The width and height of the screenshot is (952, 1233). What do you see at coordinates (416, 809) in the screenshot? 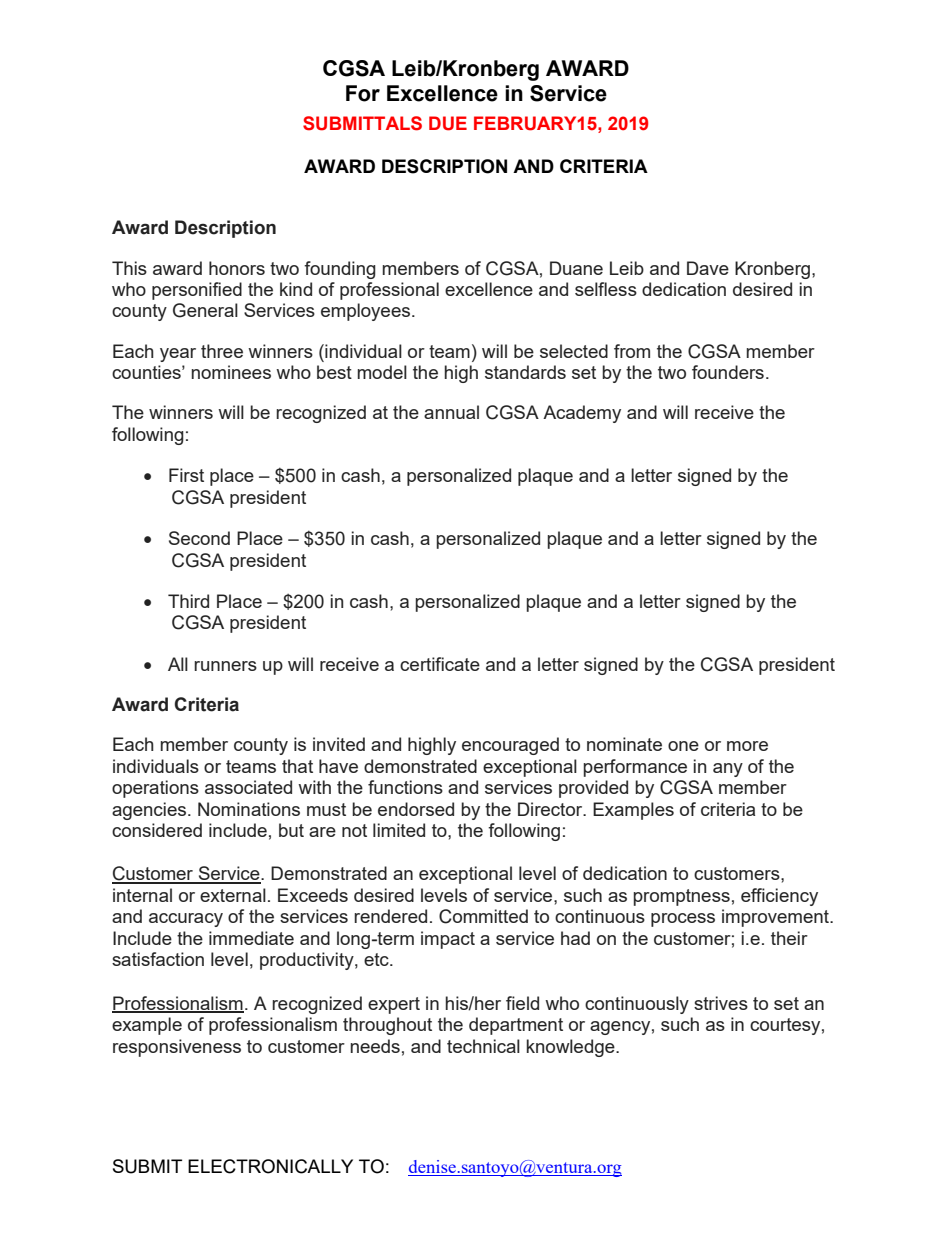
I see `endorsed` at bounding box center [416, 809].
